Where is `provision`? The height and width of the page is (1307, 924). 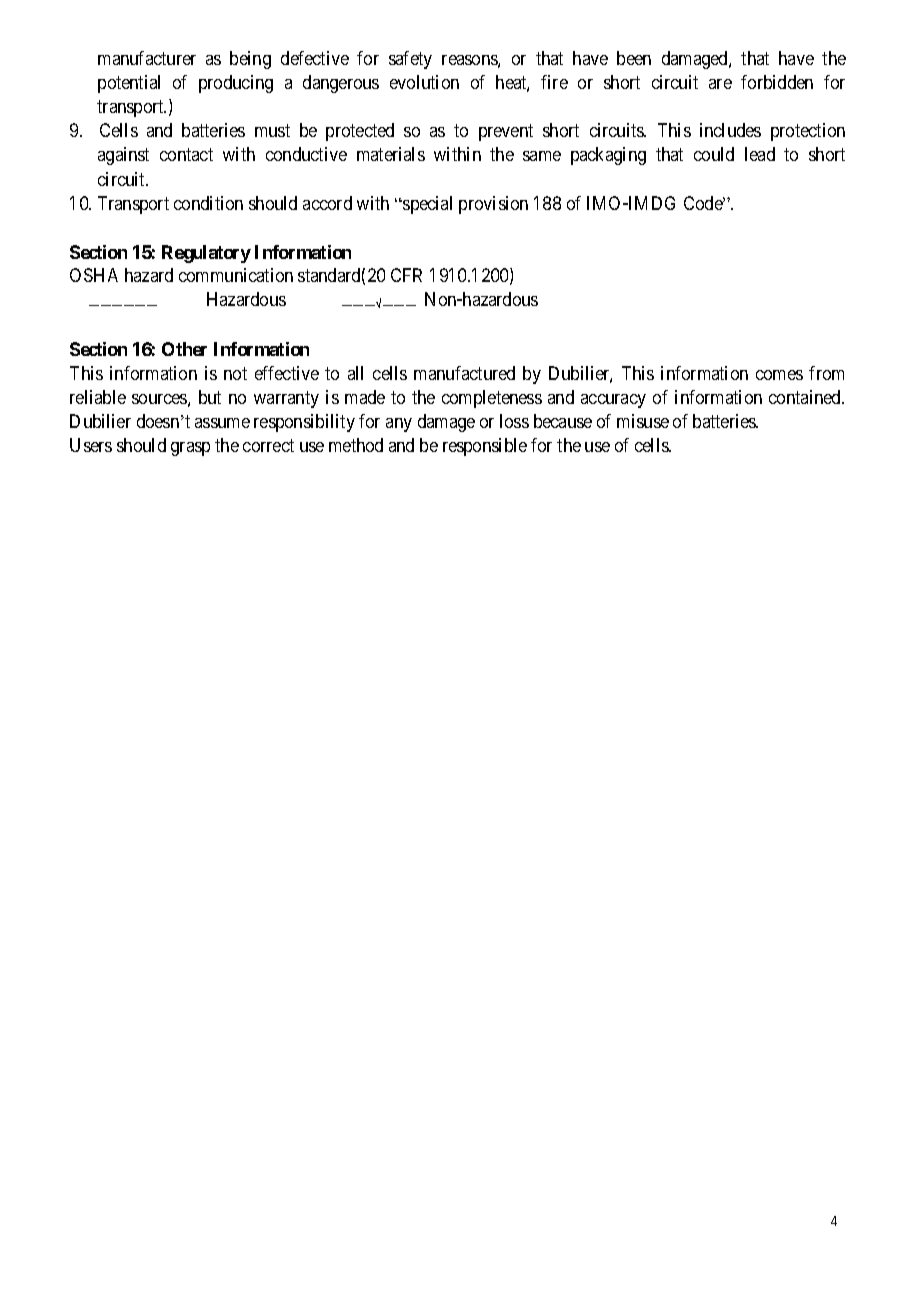 provision is located at coordinates (493, 205).
